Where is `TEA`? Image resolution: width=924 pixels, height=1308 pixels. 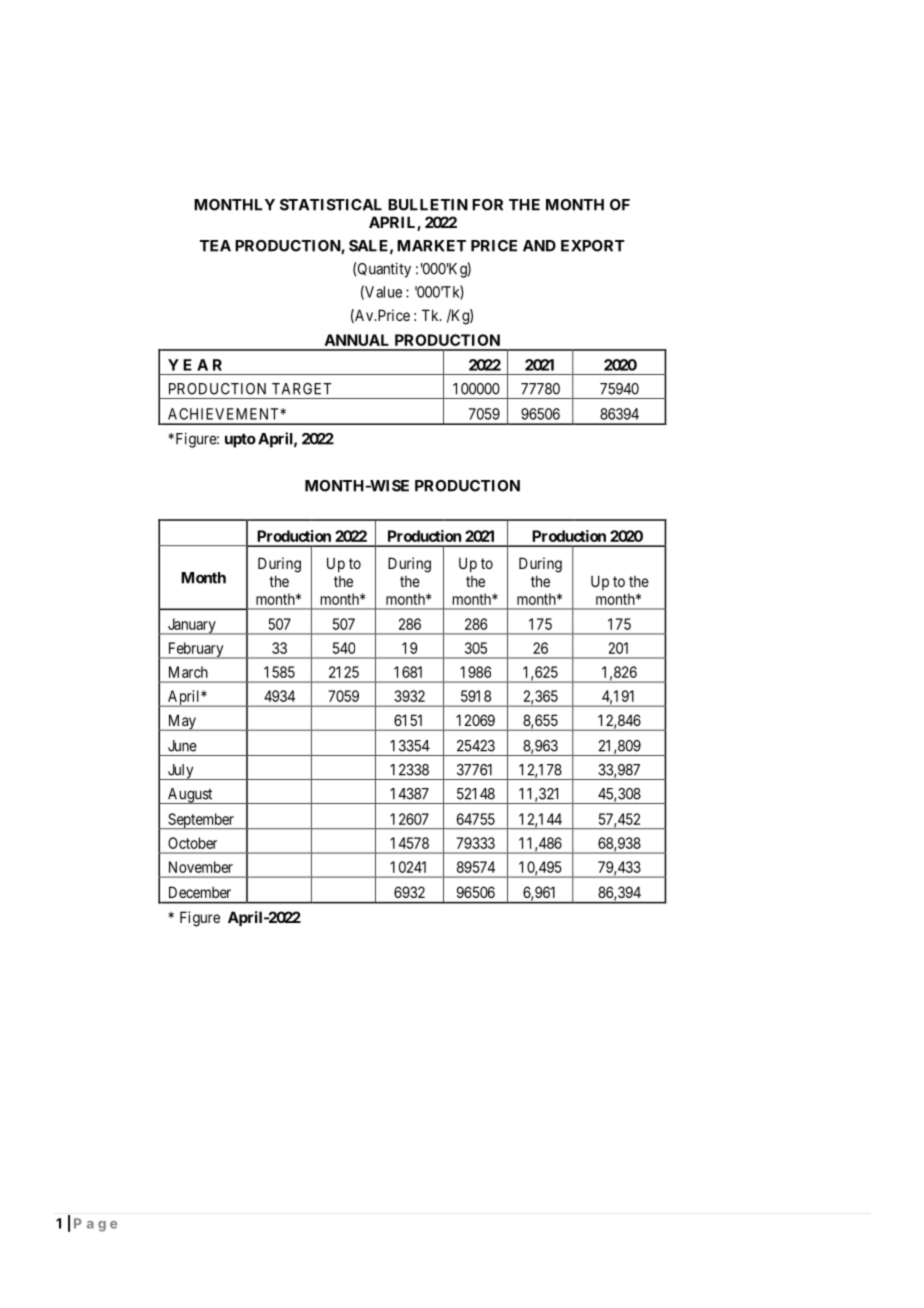
TEA is located at coordinates (215, 246).
